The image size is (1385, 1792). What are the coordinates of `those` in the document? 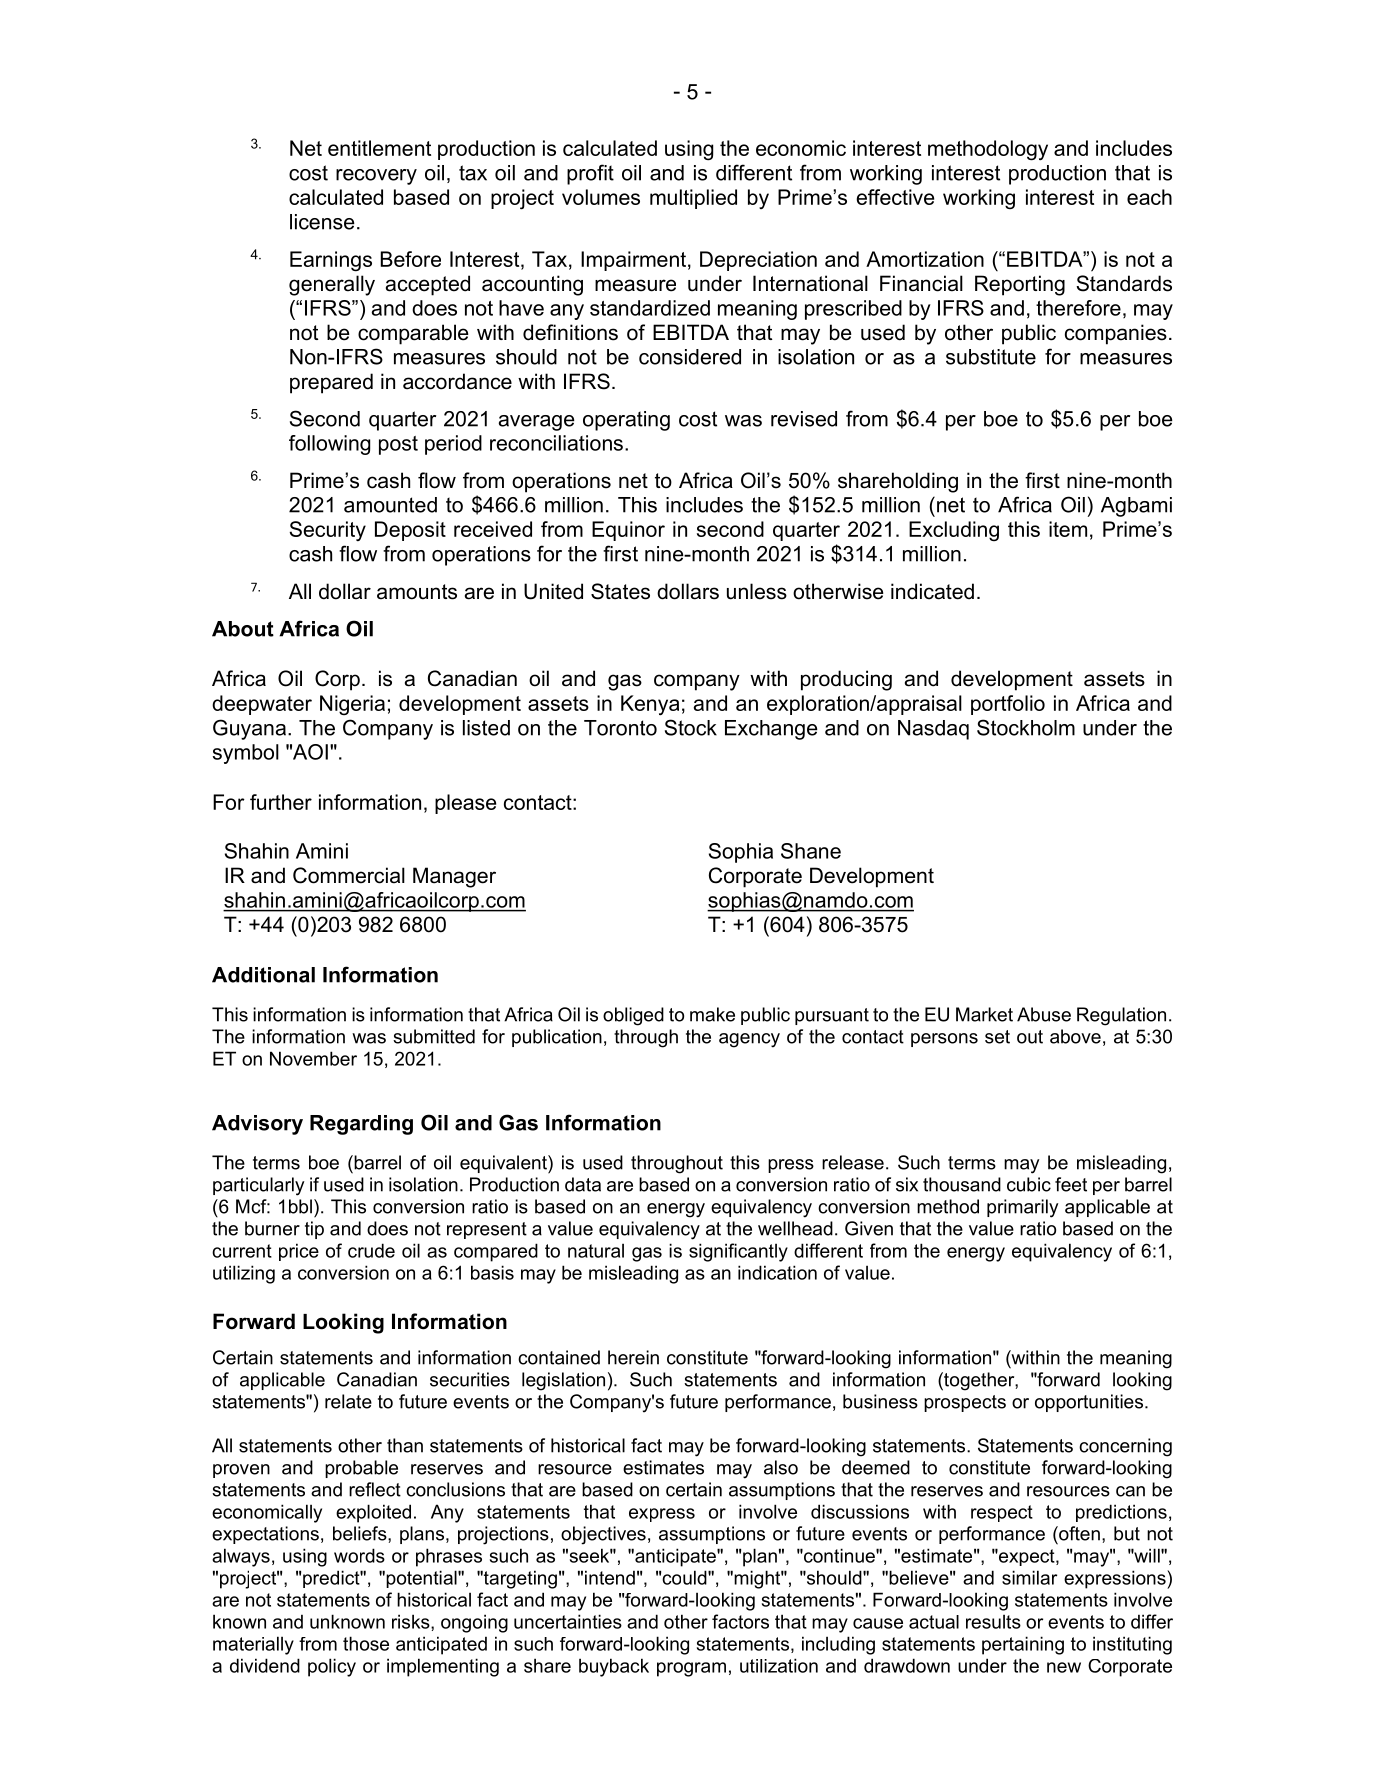 It's located at (366, 1643).
